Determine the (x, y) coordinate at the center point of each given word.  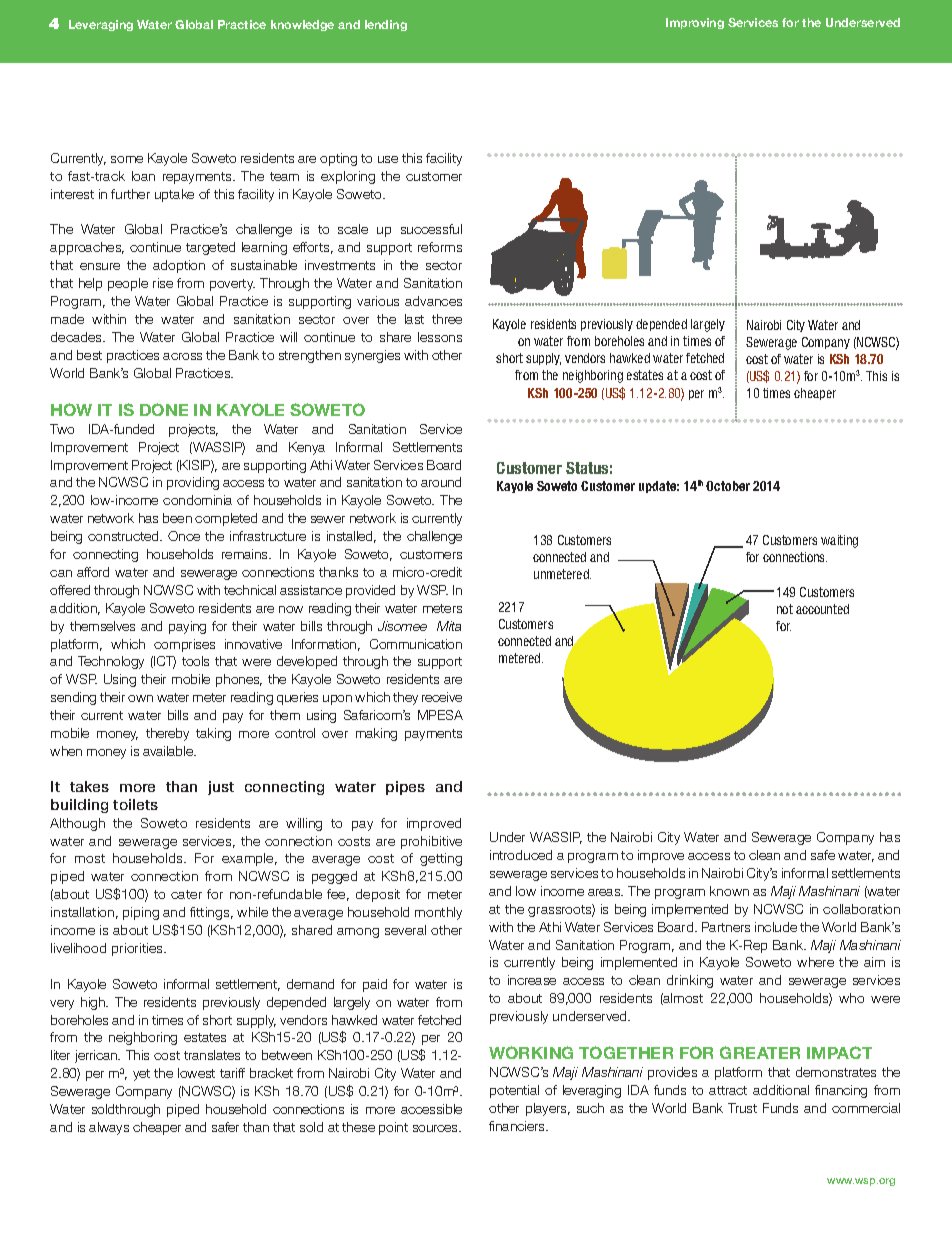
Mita (449, 626)
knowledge (302, 25)
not (785, 609)
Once (184, 536)
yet (141, 1075)
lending (386, 25)
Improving (695, 23)
